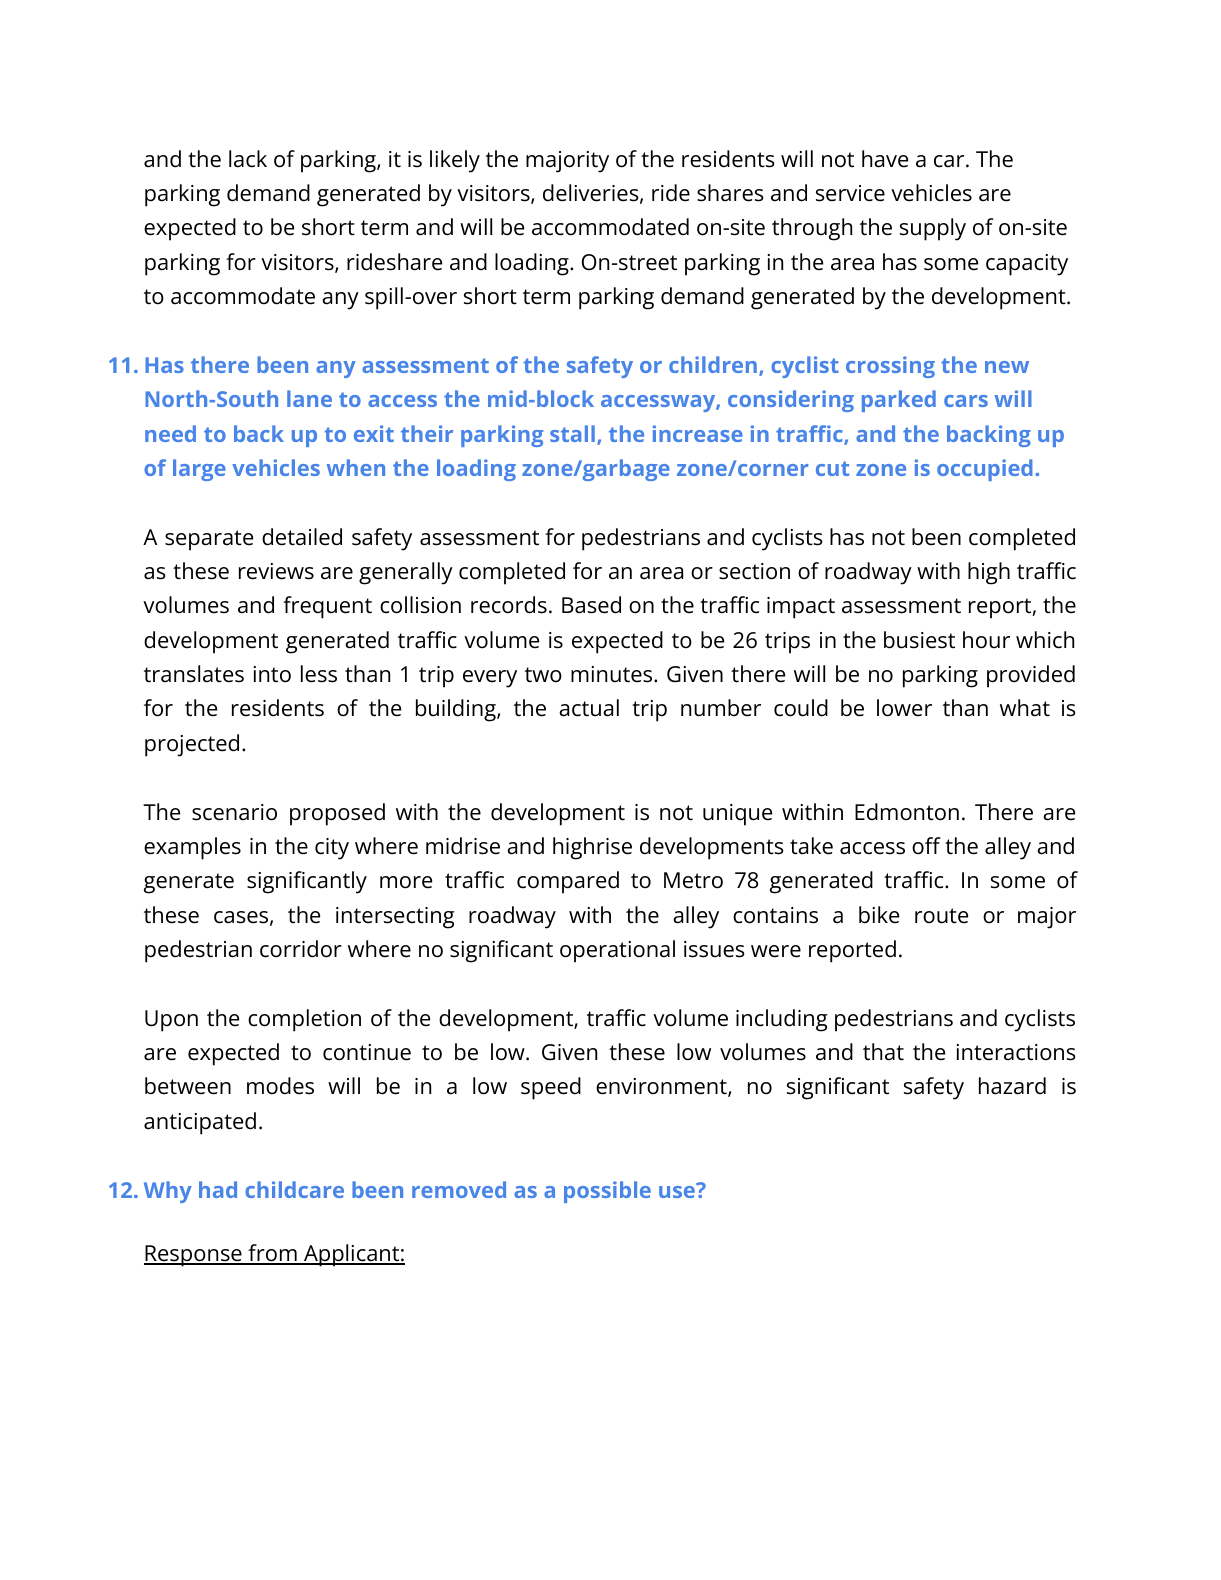 Image resolution: width=1221 pixels, height=1580 pixels. Describe the element at coordinates (272, 1254) in the document. I see `from` at that location.
